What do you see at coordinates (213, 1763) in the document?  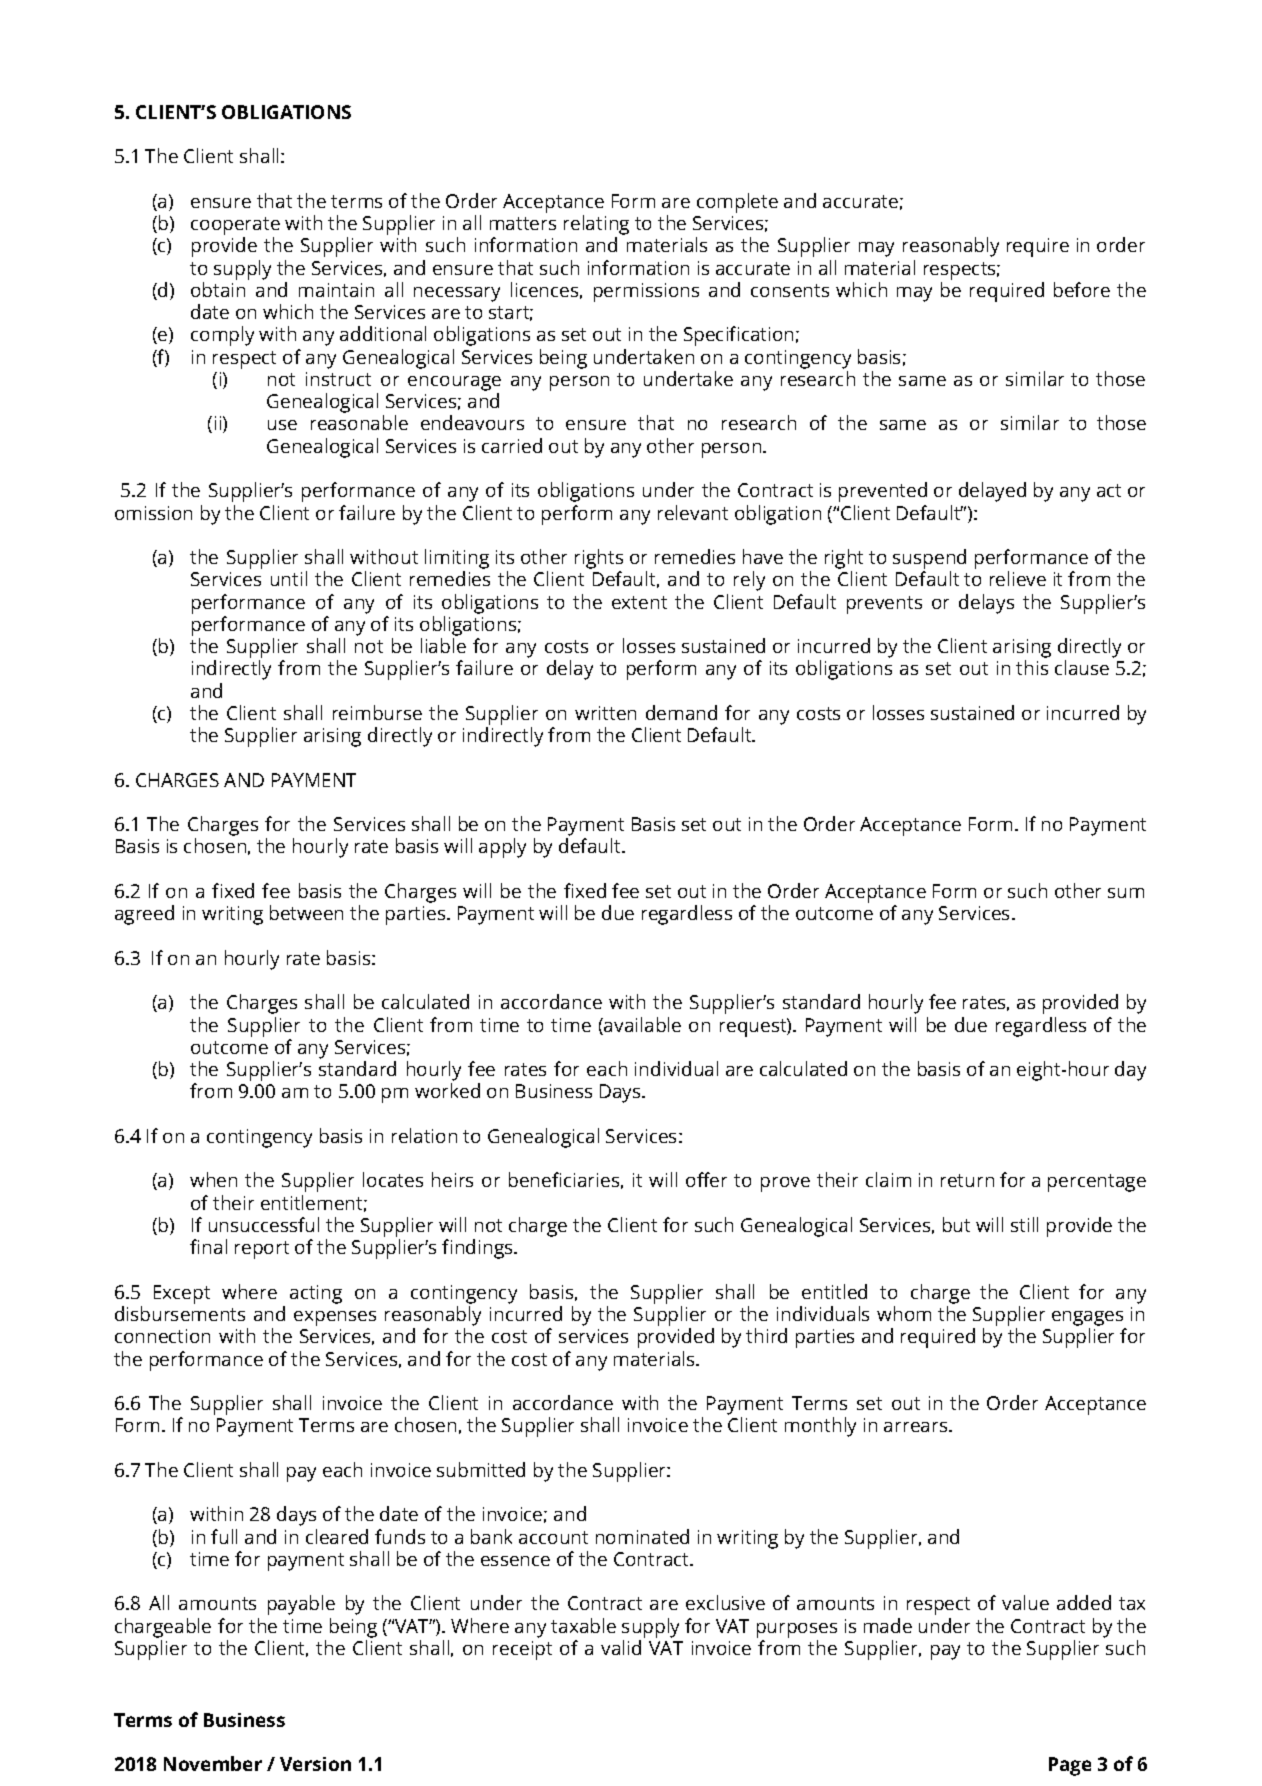 I see `November` at bounding box center [213, 1763].
